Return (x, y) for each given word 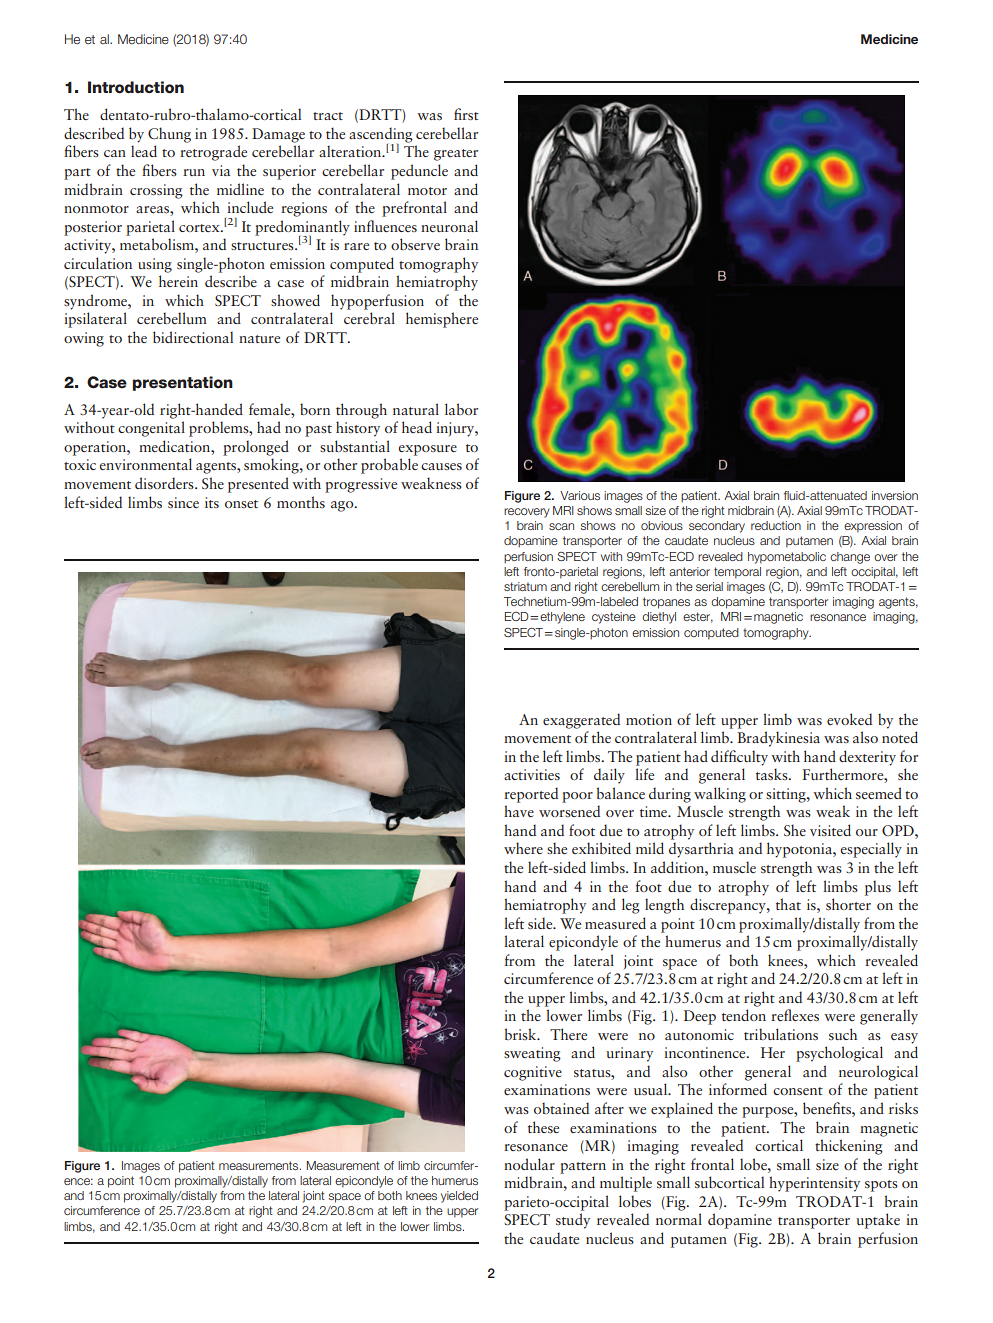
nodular (529, 1164)
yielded (459, 1197)
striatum (525, 586)
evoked (849, 719)
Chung (169, 135)
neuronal (449, 226)
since (183, 502)
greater (456, 155)
